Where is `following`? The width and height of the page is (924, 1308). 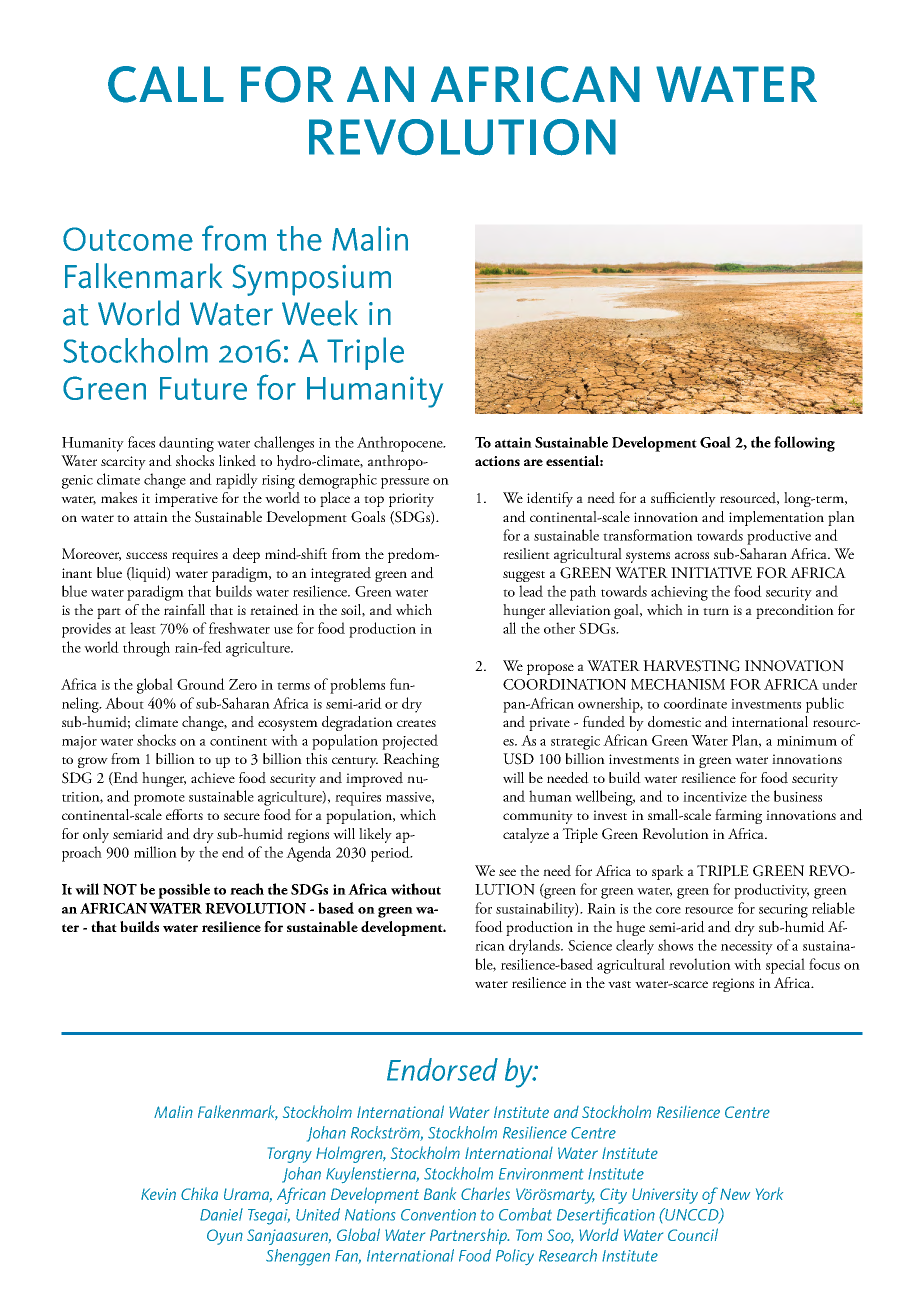
following is located at coordinates (804, 444).
